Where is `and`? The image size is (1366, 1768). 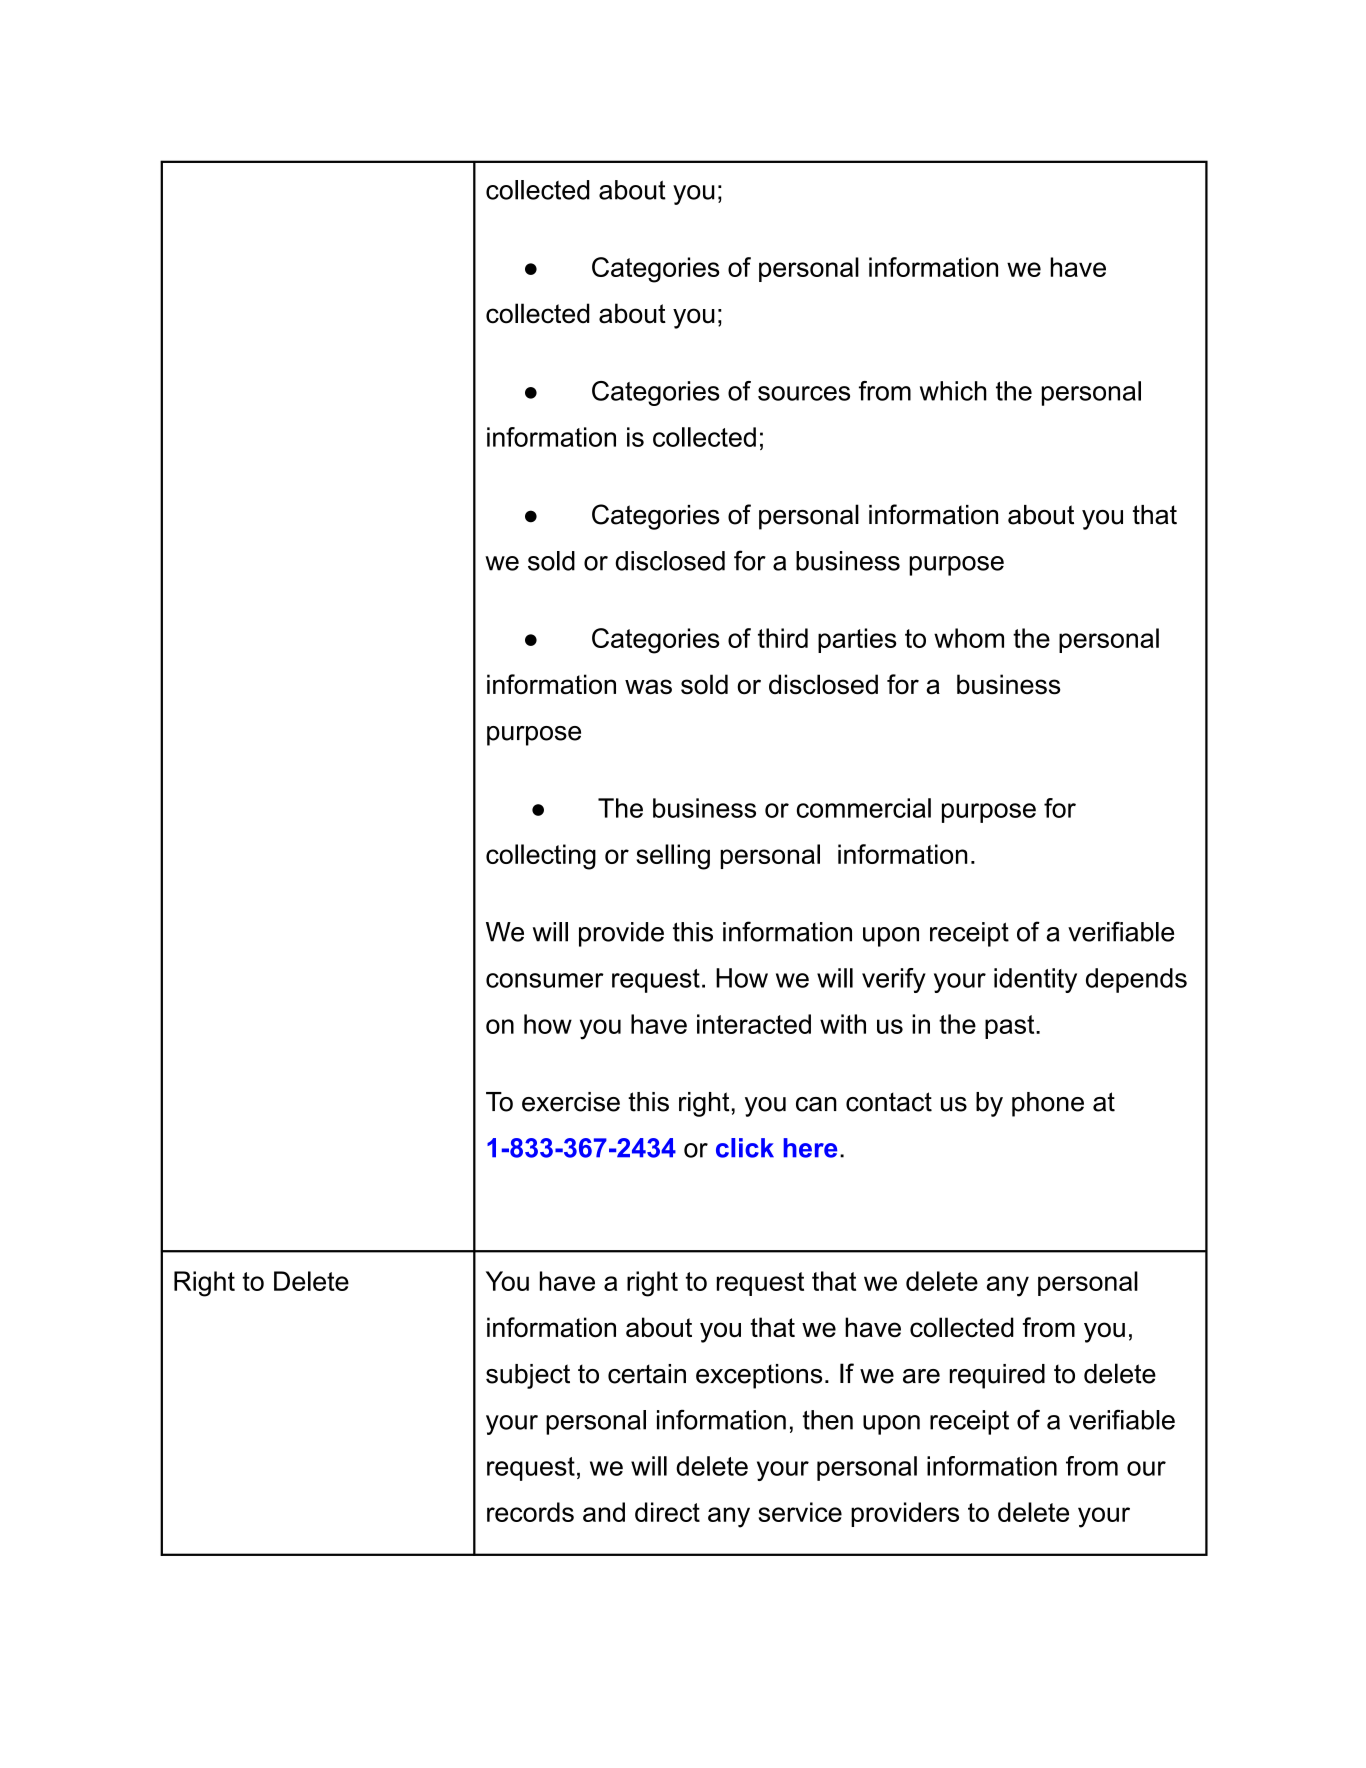 and is located at coordinates (604, 1512).
